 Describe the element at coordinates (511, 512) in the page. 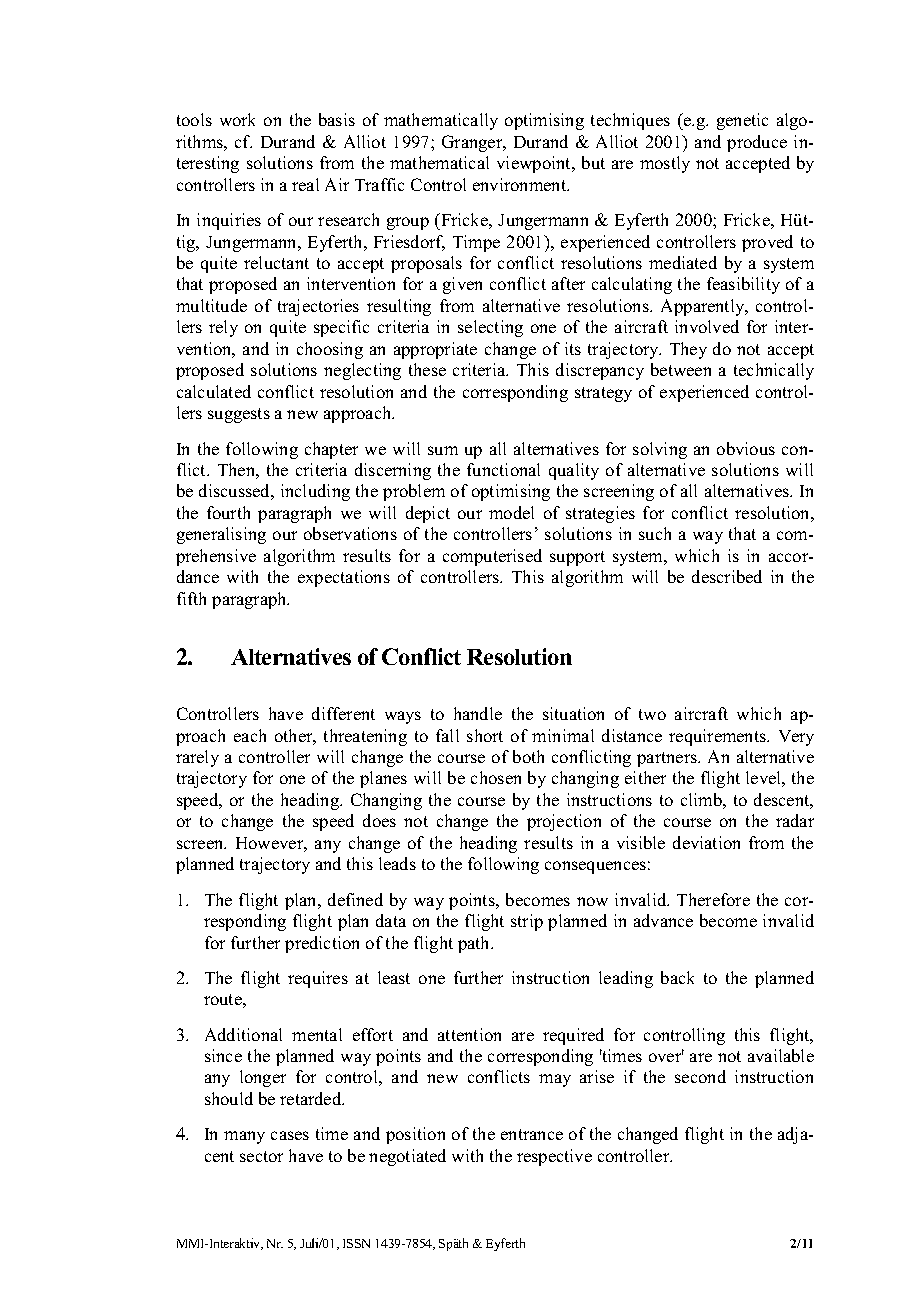

I see `model` at that location.
